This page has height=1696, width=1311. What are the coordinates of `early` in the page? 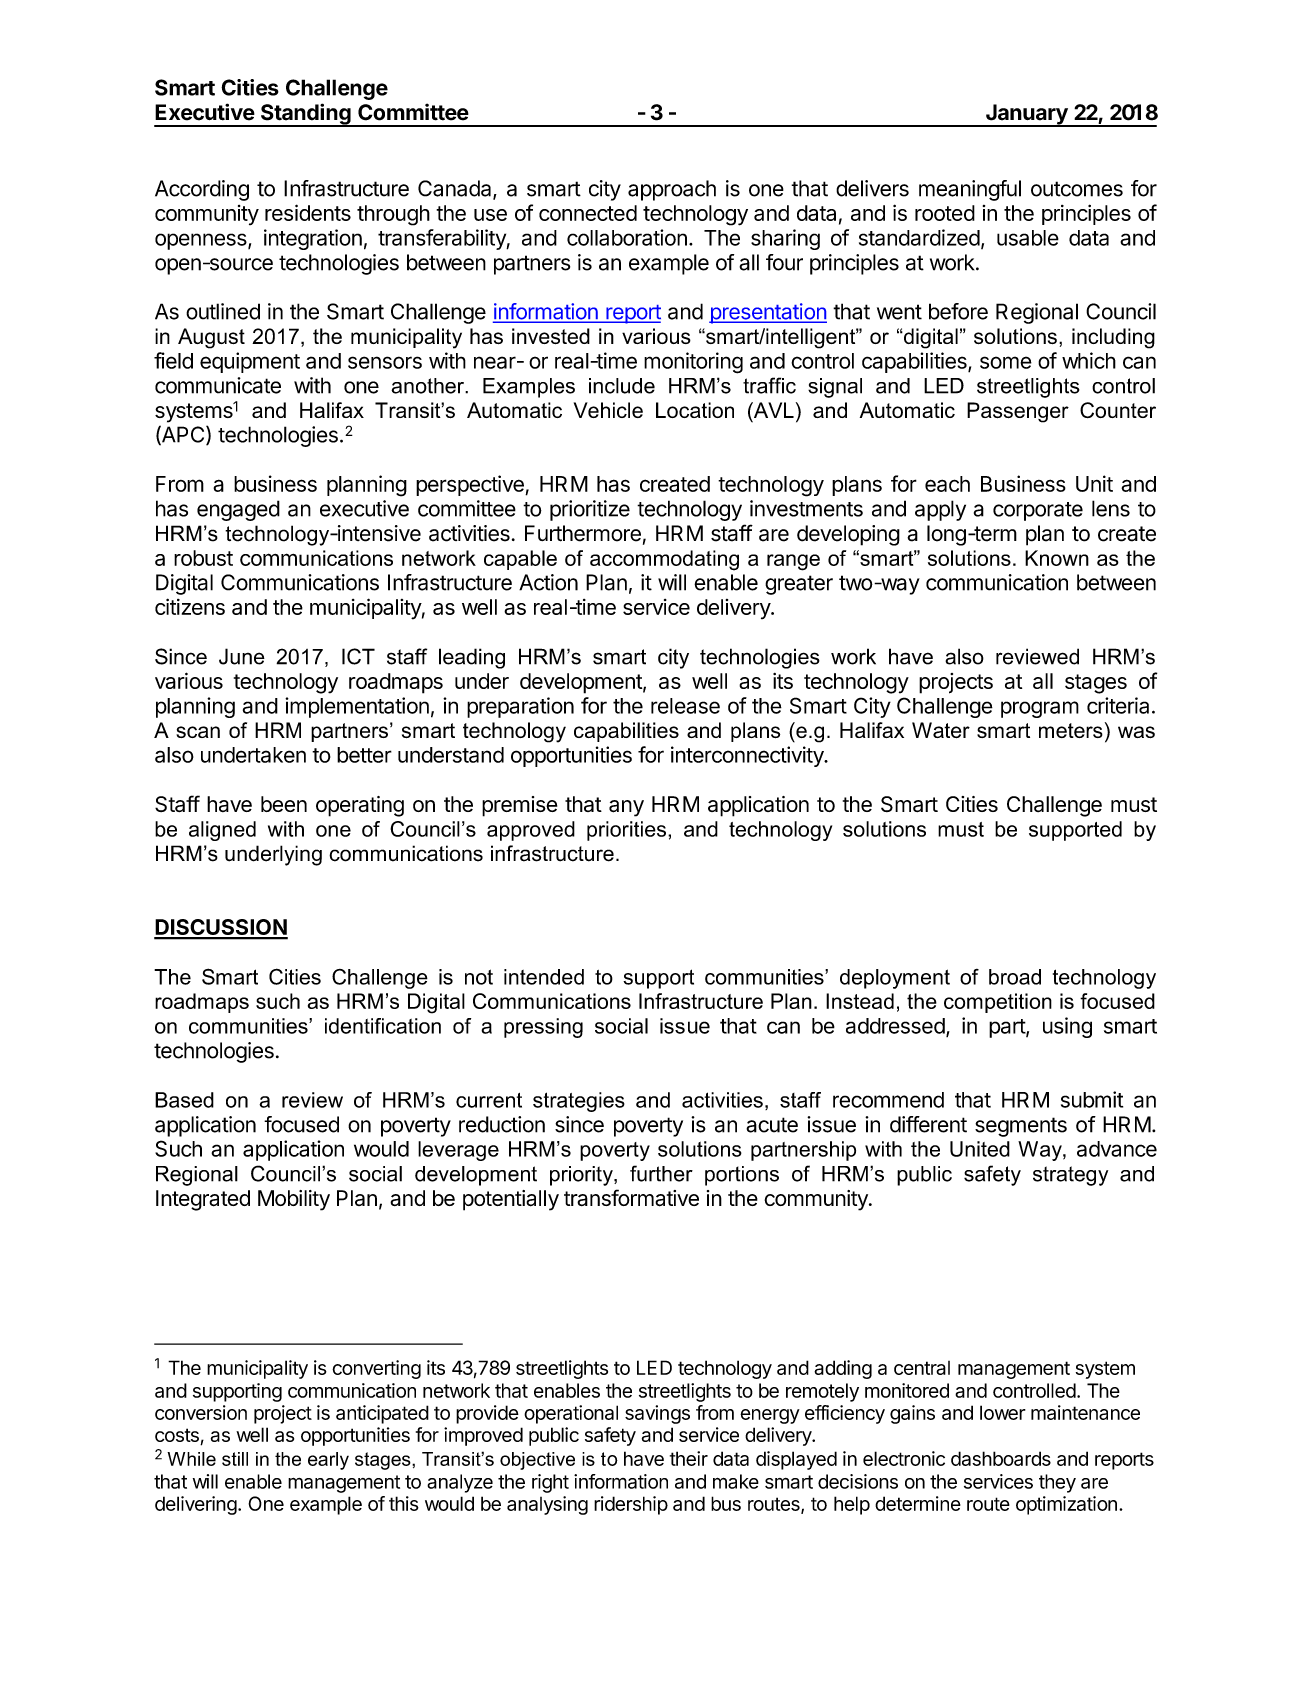 It's located at (328, 1461).
